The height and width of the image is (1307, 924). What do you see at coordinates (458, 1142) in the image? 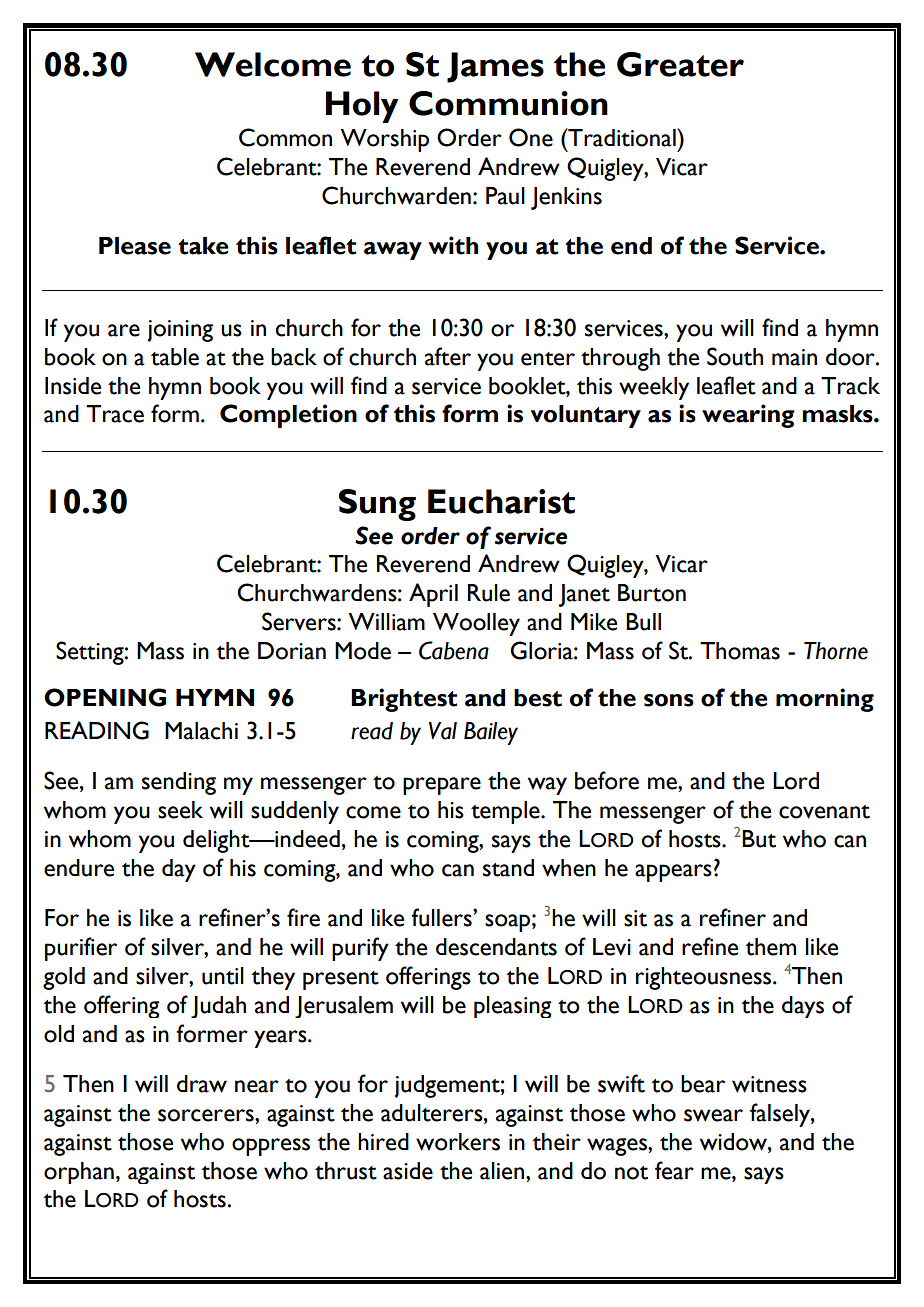
I see `workers` at bounding box center [458, 1142].
